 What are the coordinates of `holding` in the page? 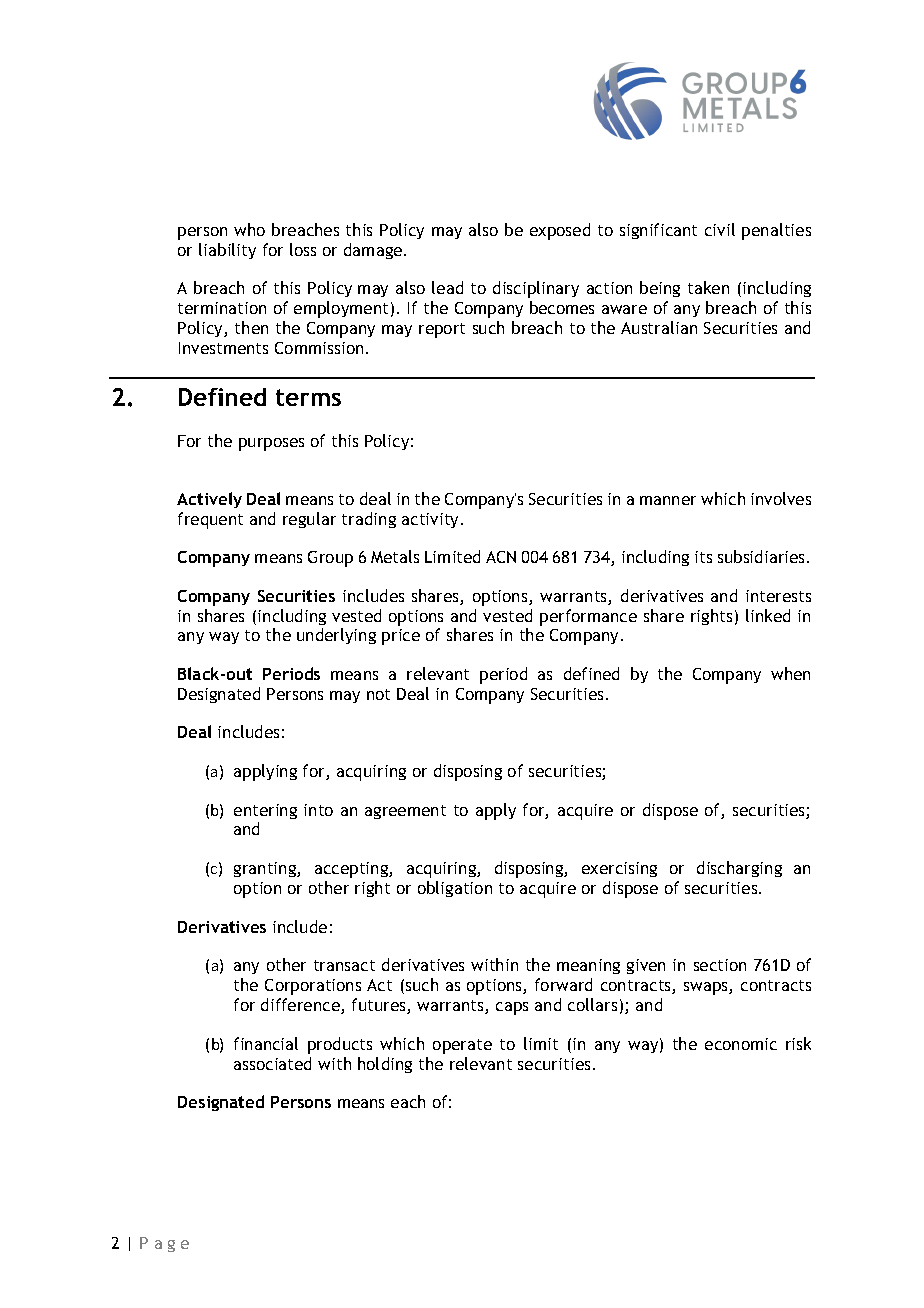 It's located at (385, 1065).
